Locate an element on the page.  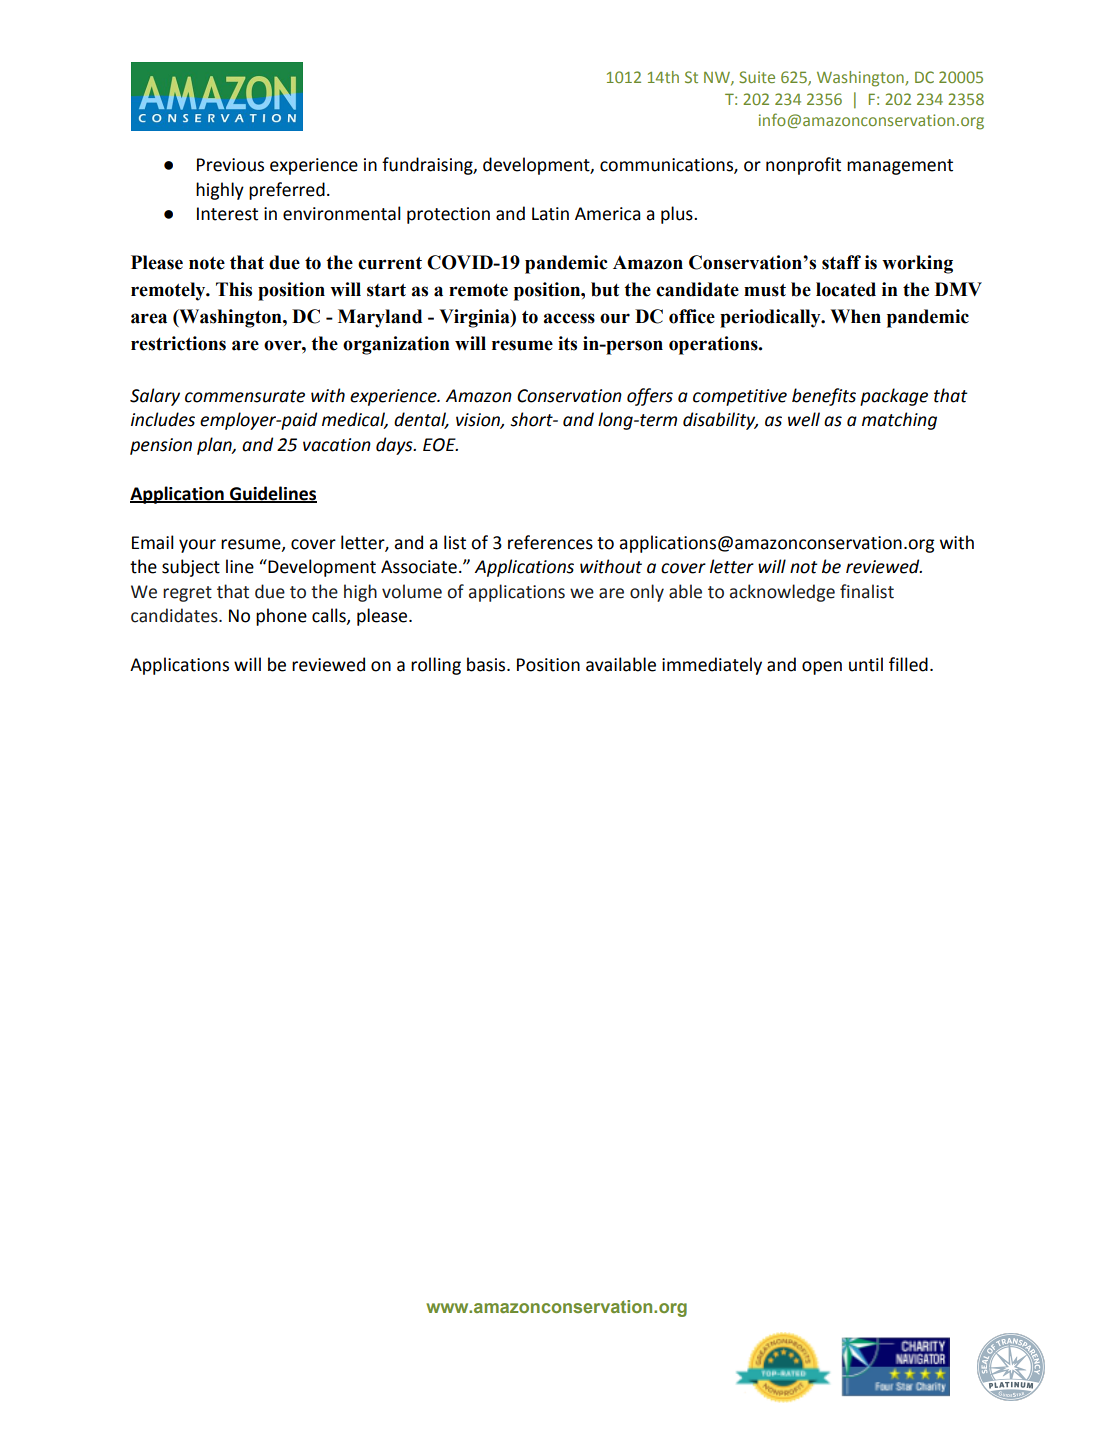
matching is located at coordinates (899, 421).
